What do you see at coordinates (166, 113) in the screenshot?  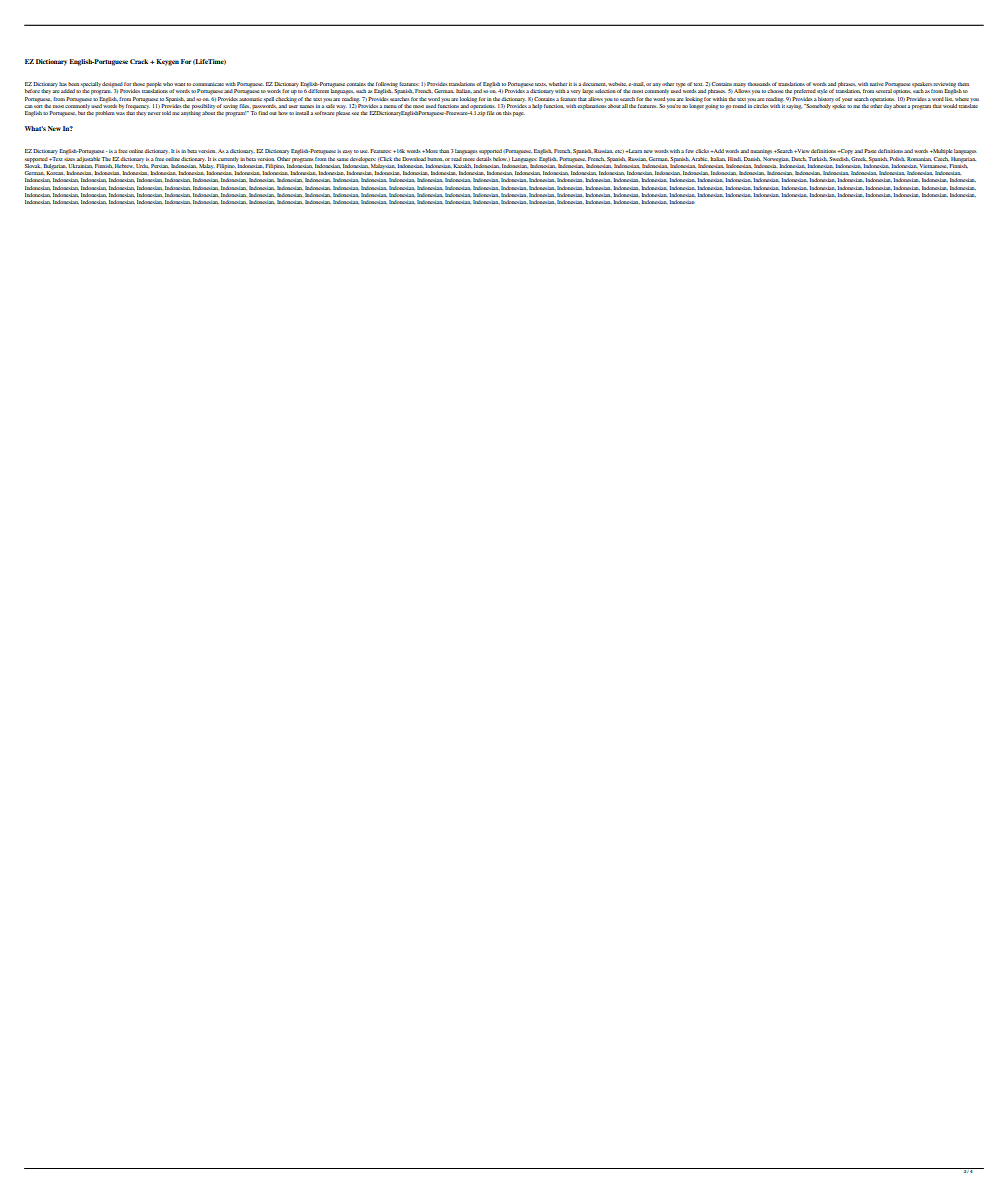 I see `told` at bounding box center [166, 113].
